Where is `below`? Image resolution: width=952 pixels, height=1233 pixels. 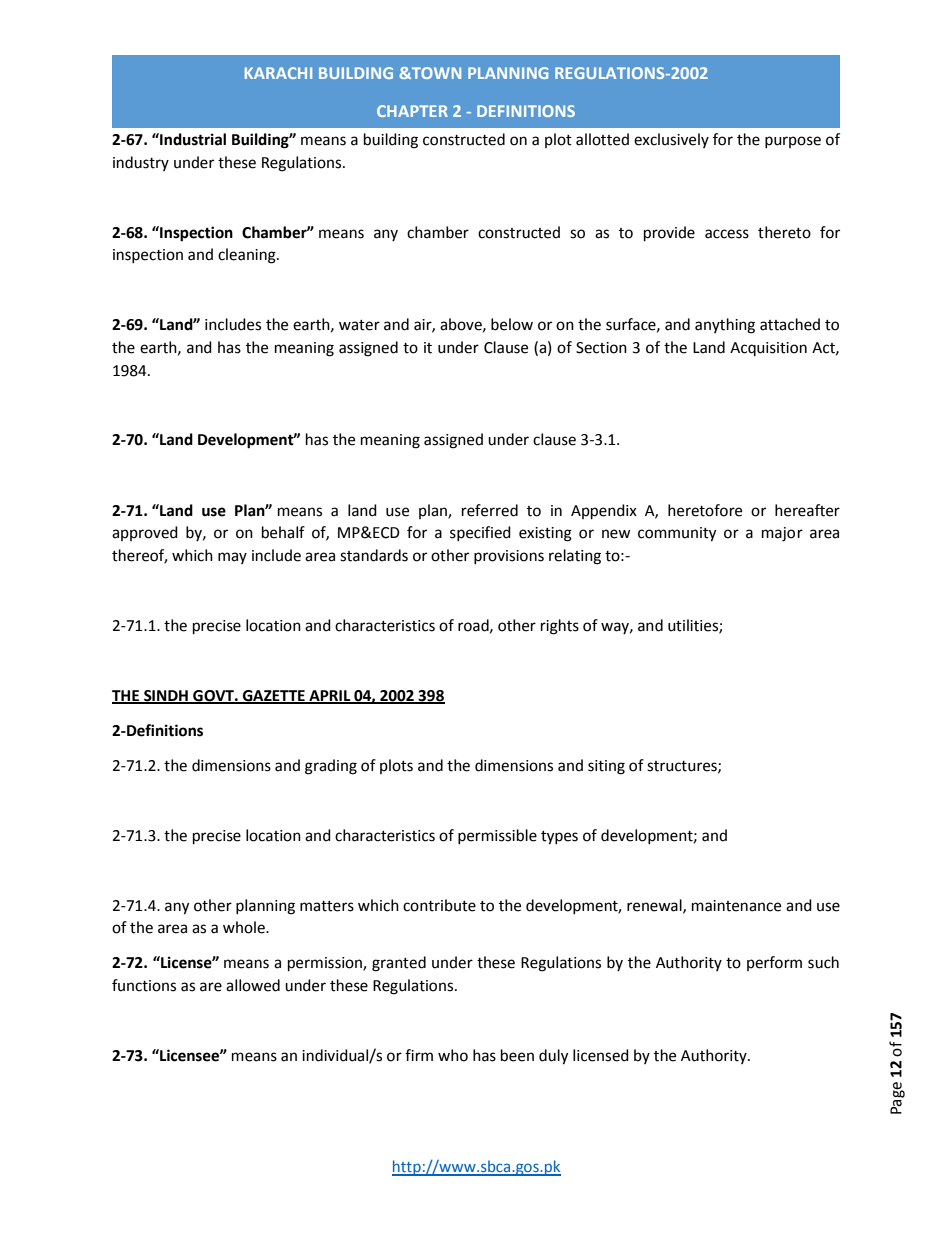
below is located at coordinates (512, 324).
